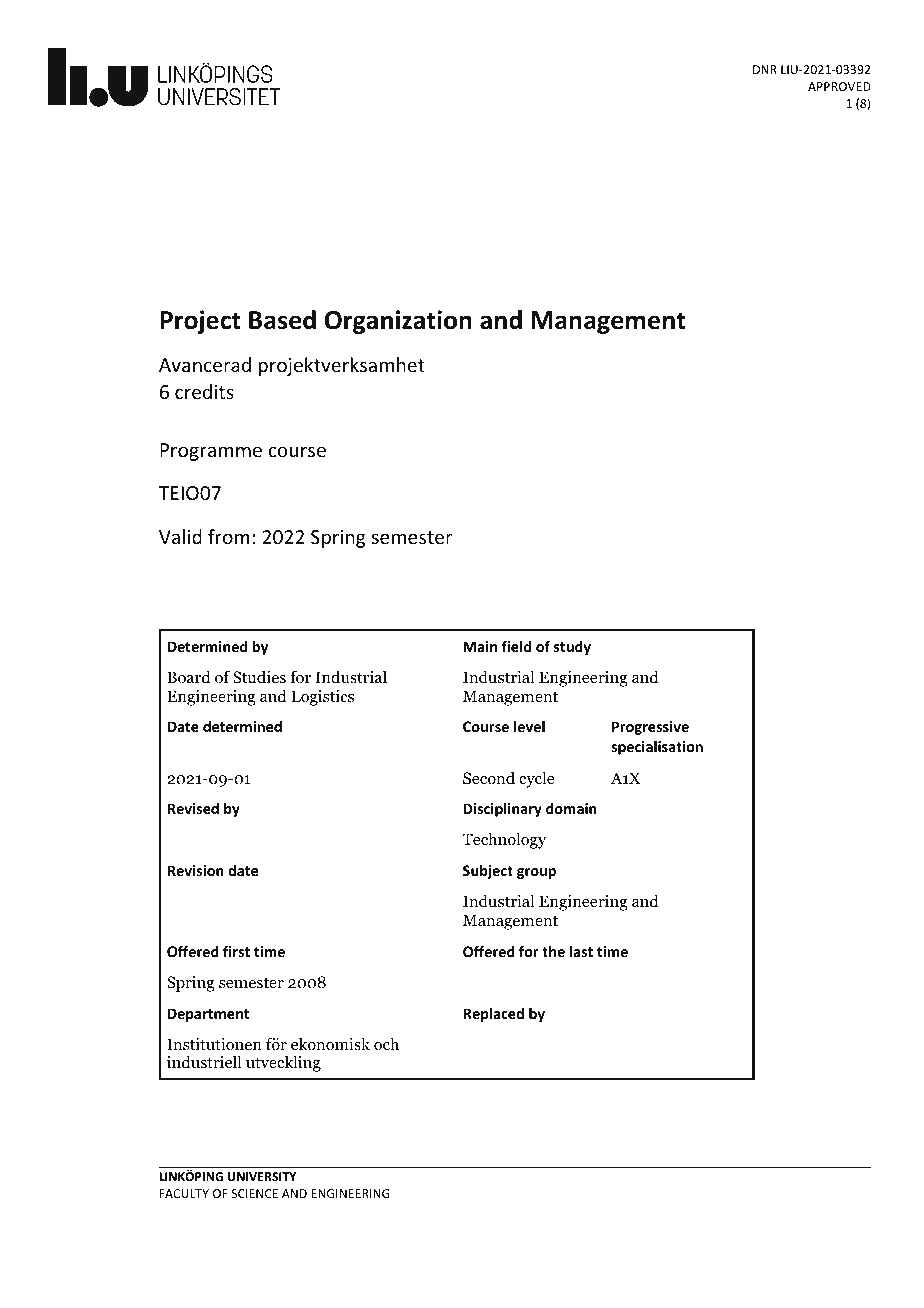 The height and width of the document is (1308, 924). I want to click on study, so click(572, 648).
